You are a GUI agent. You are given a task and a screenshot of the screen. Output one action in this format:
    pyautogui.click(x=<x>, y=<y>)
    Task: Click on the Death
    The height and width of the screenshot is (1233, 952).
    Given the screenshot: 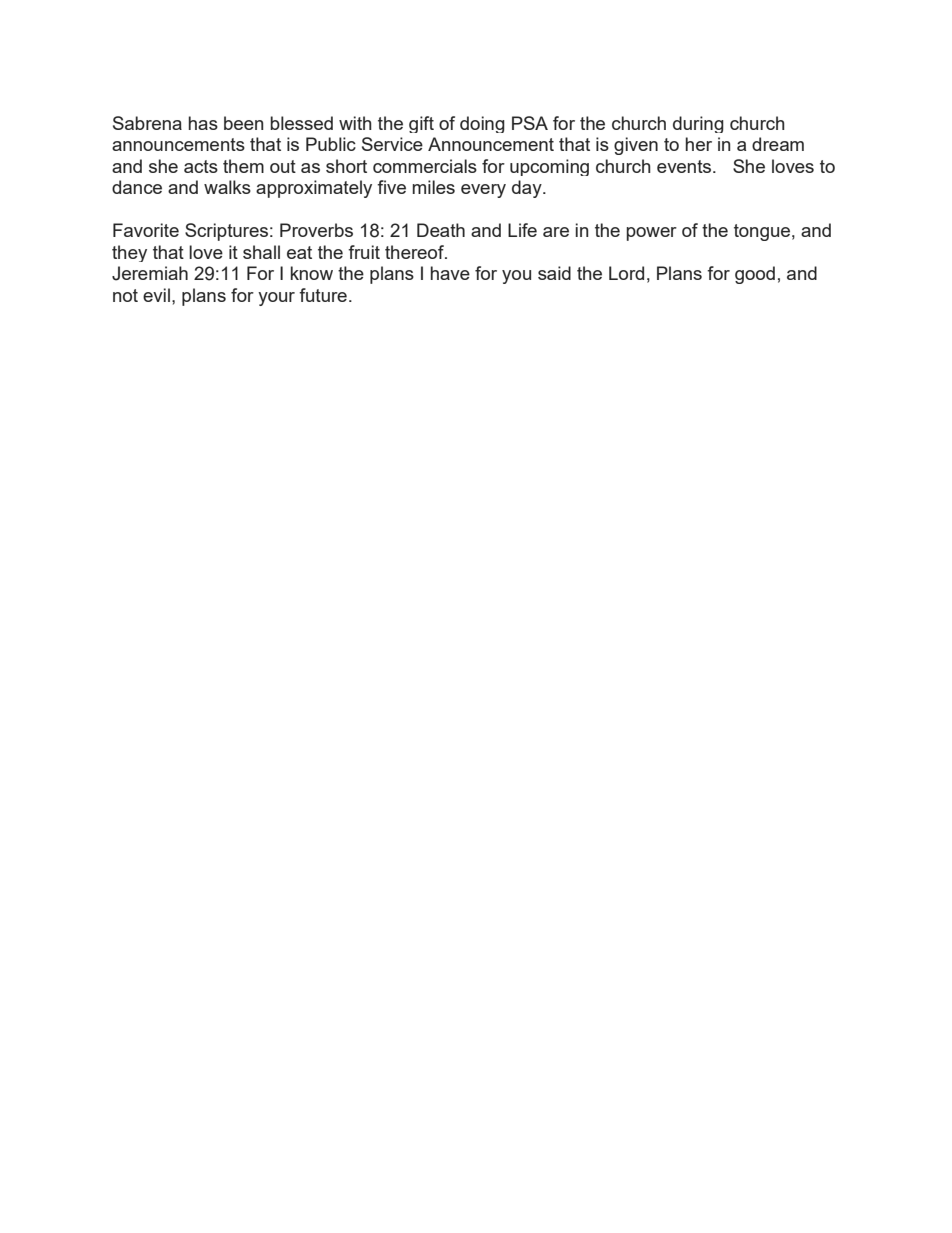 What is the action you would take?
    pyautogui.click(x=441, y=230)
